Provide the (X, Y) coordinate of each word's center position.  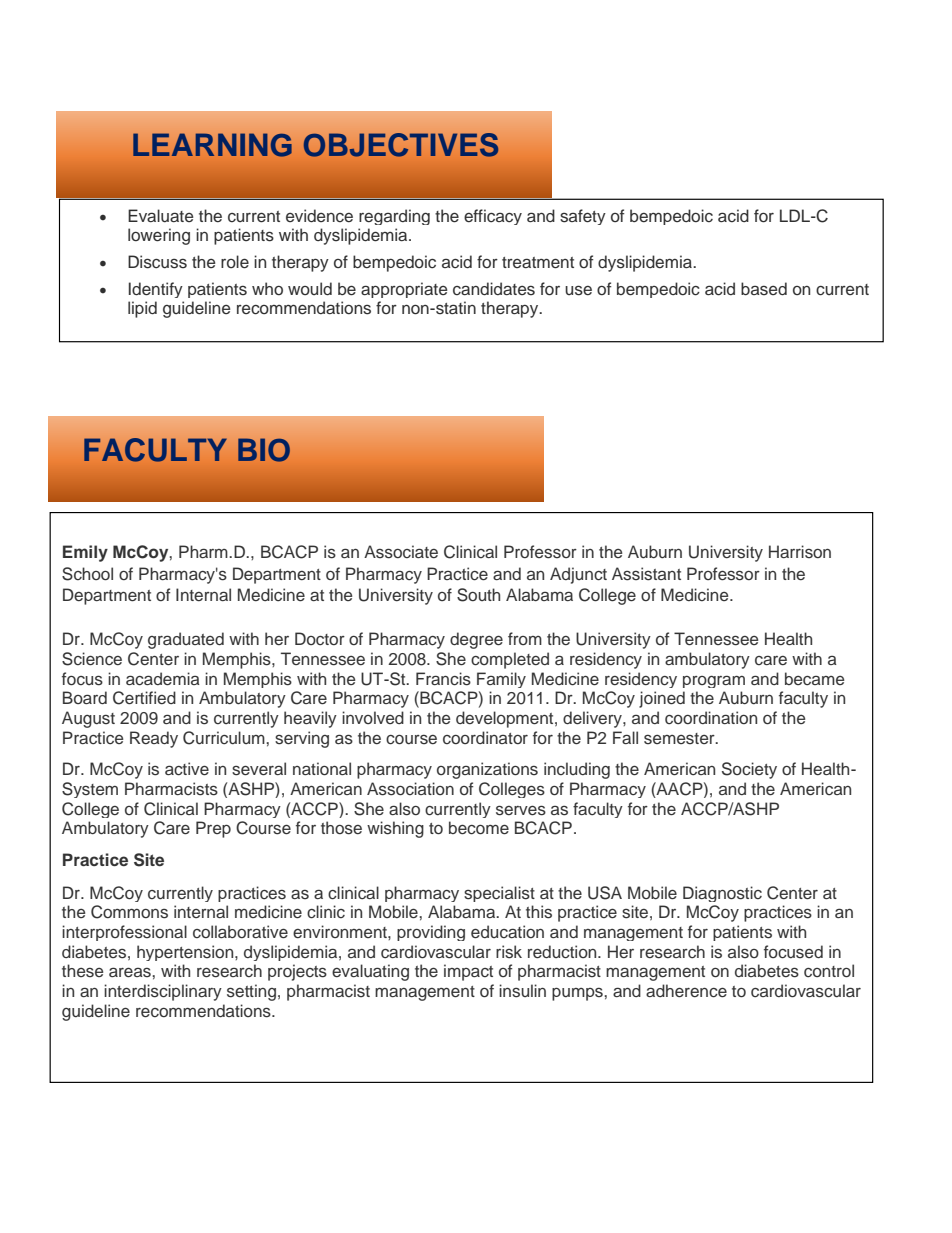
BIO (264, 450)
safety (583, 217)
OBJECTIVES (401, 145)
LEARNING (212, 145)
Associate (401, 552)
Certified (144, 698)
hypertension (186, 953)
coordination (711, 718)
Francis (443, 679)
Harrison (800, 551)
